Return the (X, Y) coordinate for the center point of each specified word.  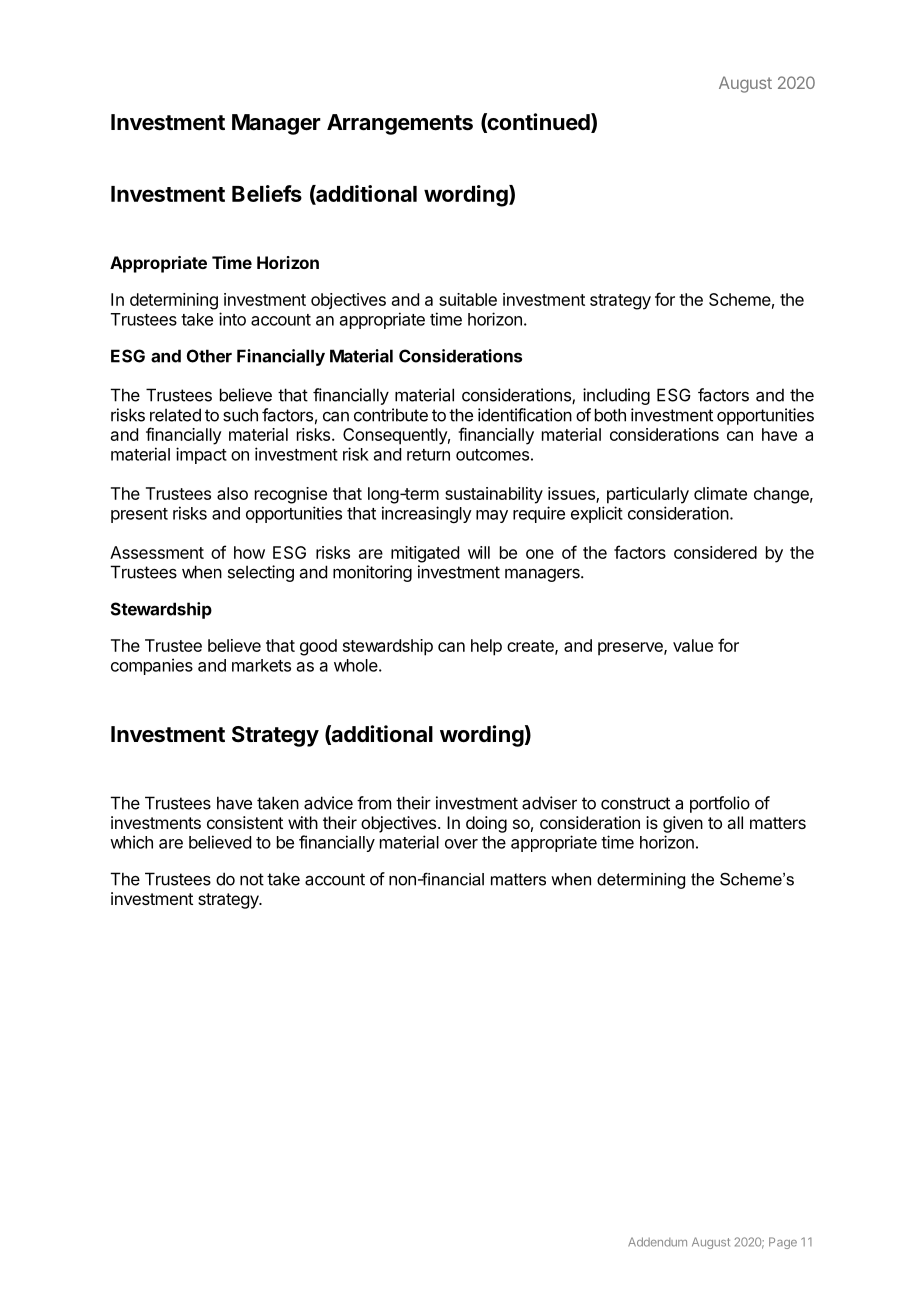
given (683, 824)
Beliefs (267, 193)
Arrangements (400, 124)
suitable (468, 299)
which (131, 842)
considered (715, 552)
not (252, 879)
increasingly (427, 514)
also (232, 493)
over (461, 844)
